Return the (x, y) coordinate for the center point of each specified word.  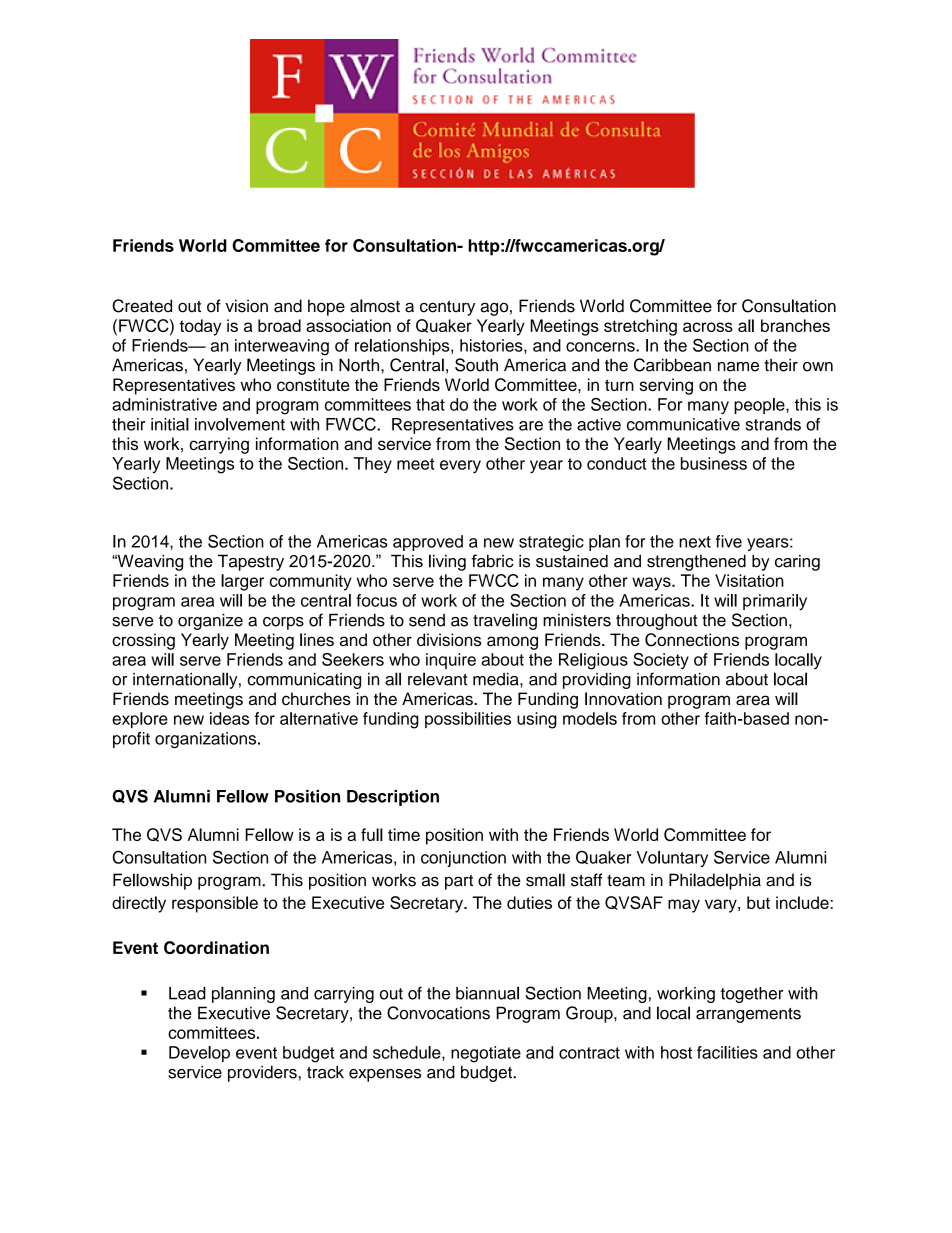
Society (661, 661)
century (447, 308)
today (200, 327)
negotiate (486, 1054)
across (708, 327)
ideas (229, 718)
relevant (437, 679)
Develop (199, 1054)
